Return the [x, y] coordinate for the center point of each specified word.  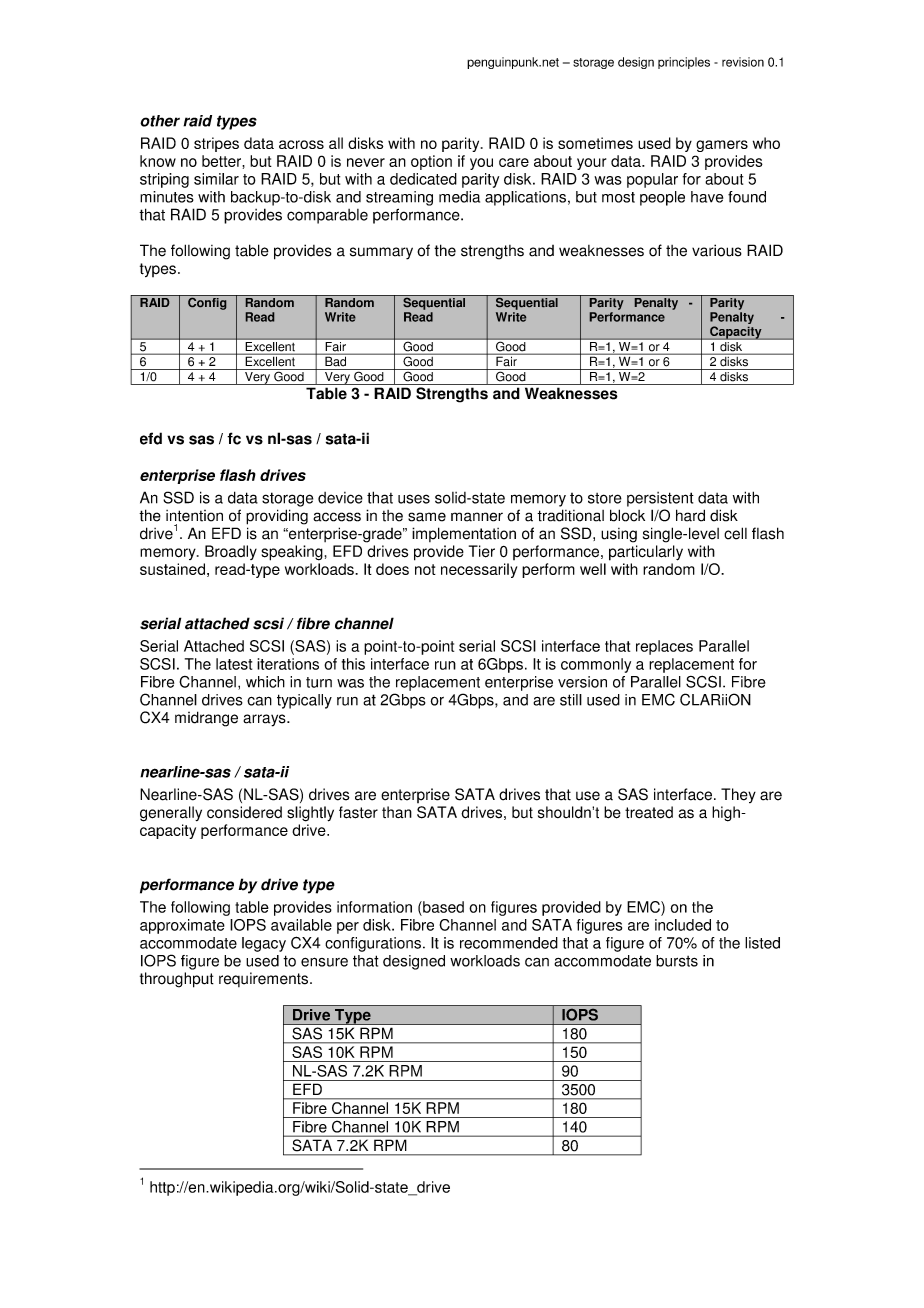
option [431, 162]
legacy [264, 944]
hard [690, 515]
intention [194, 516]
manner [477, 517]
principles [684, 63]
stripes [216, 144]
